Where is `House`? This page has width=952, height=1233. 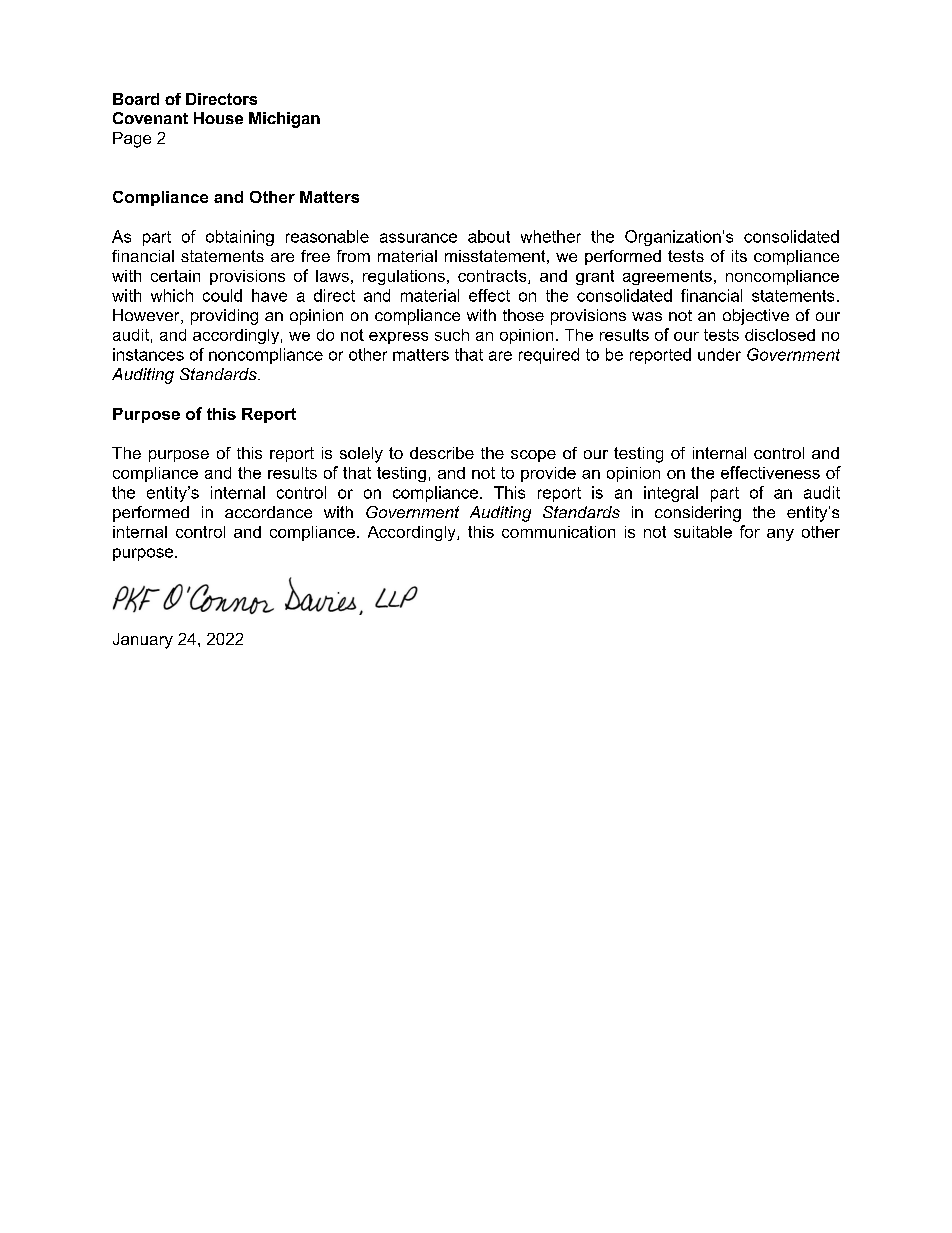
House is located at coordinates (218, 118).
